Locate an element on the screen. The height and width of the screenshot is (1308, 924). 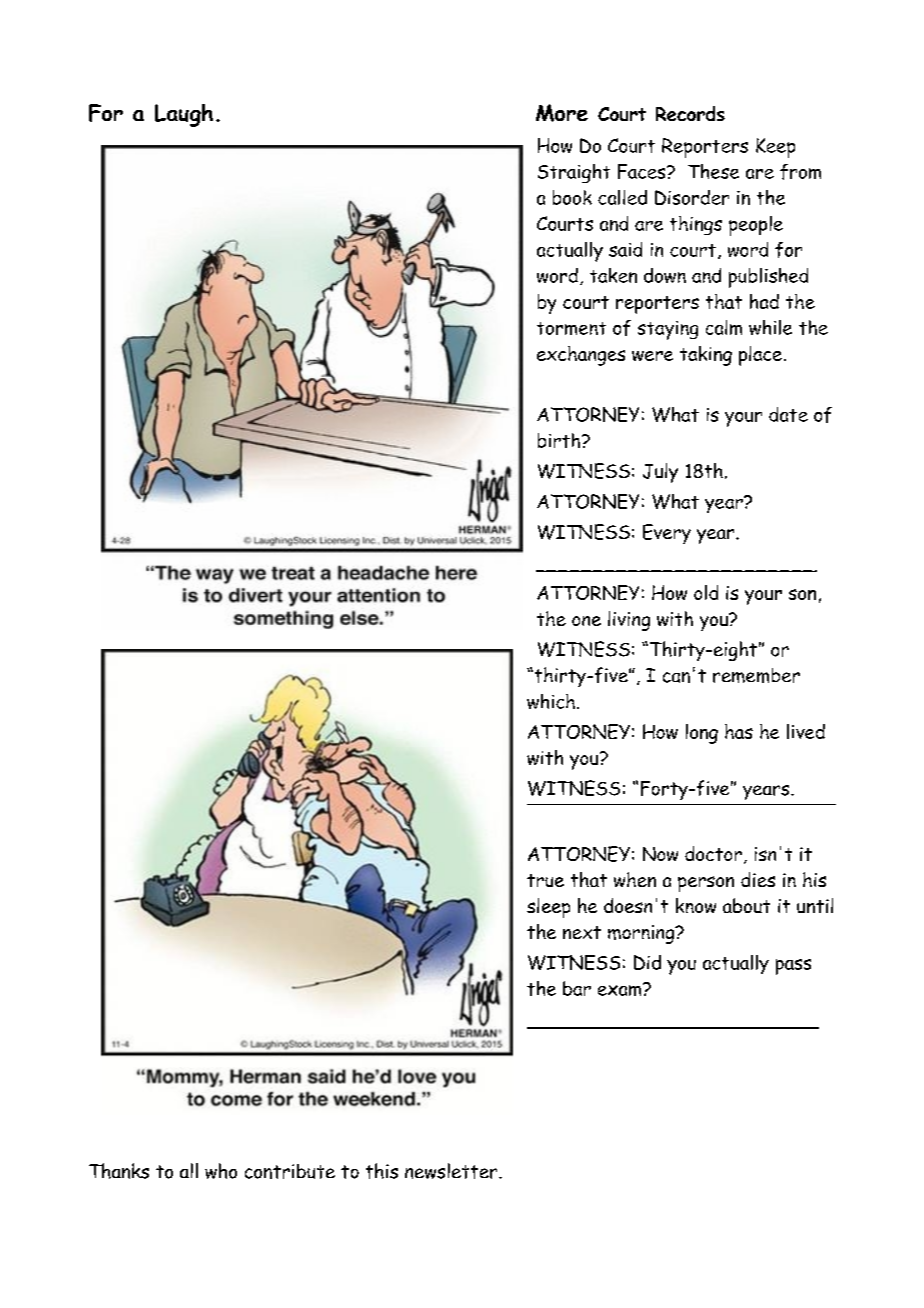
doctor is located at coordinates (713, 853).
